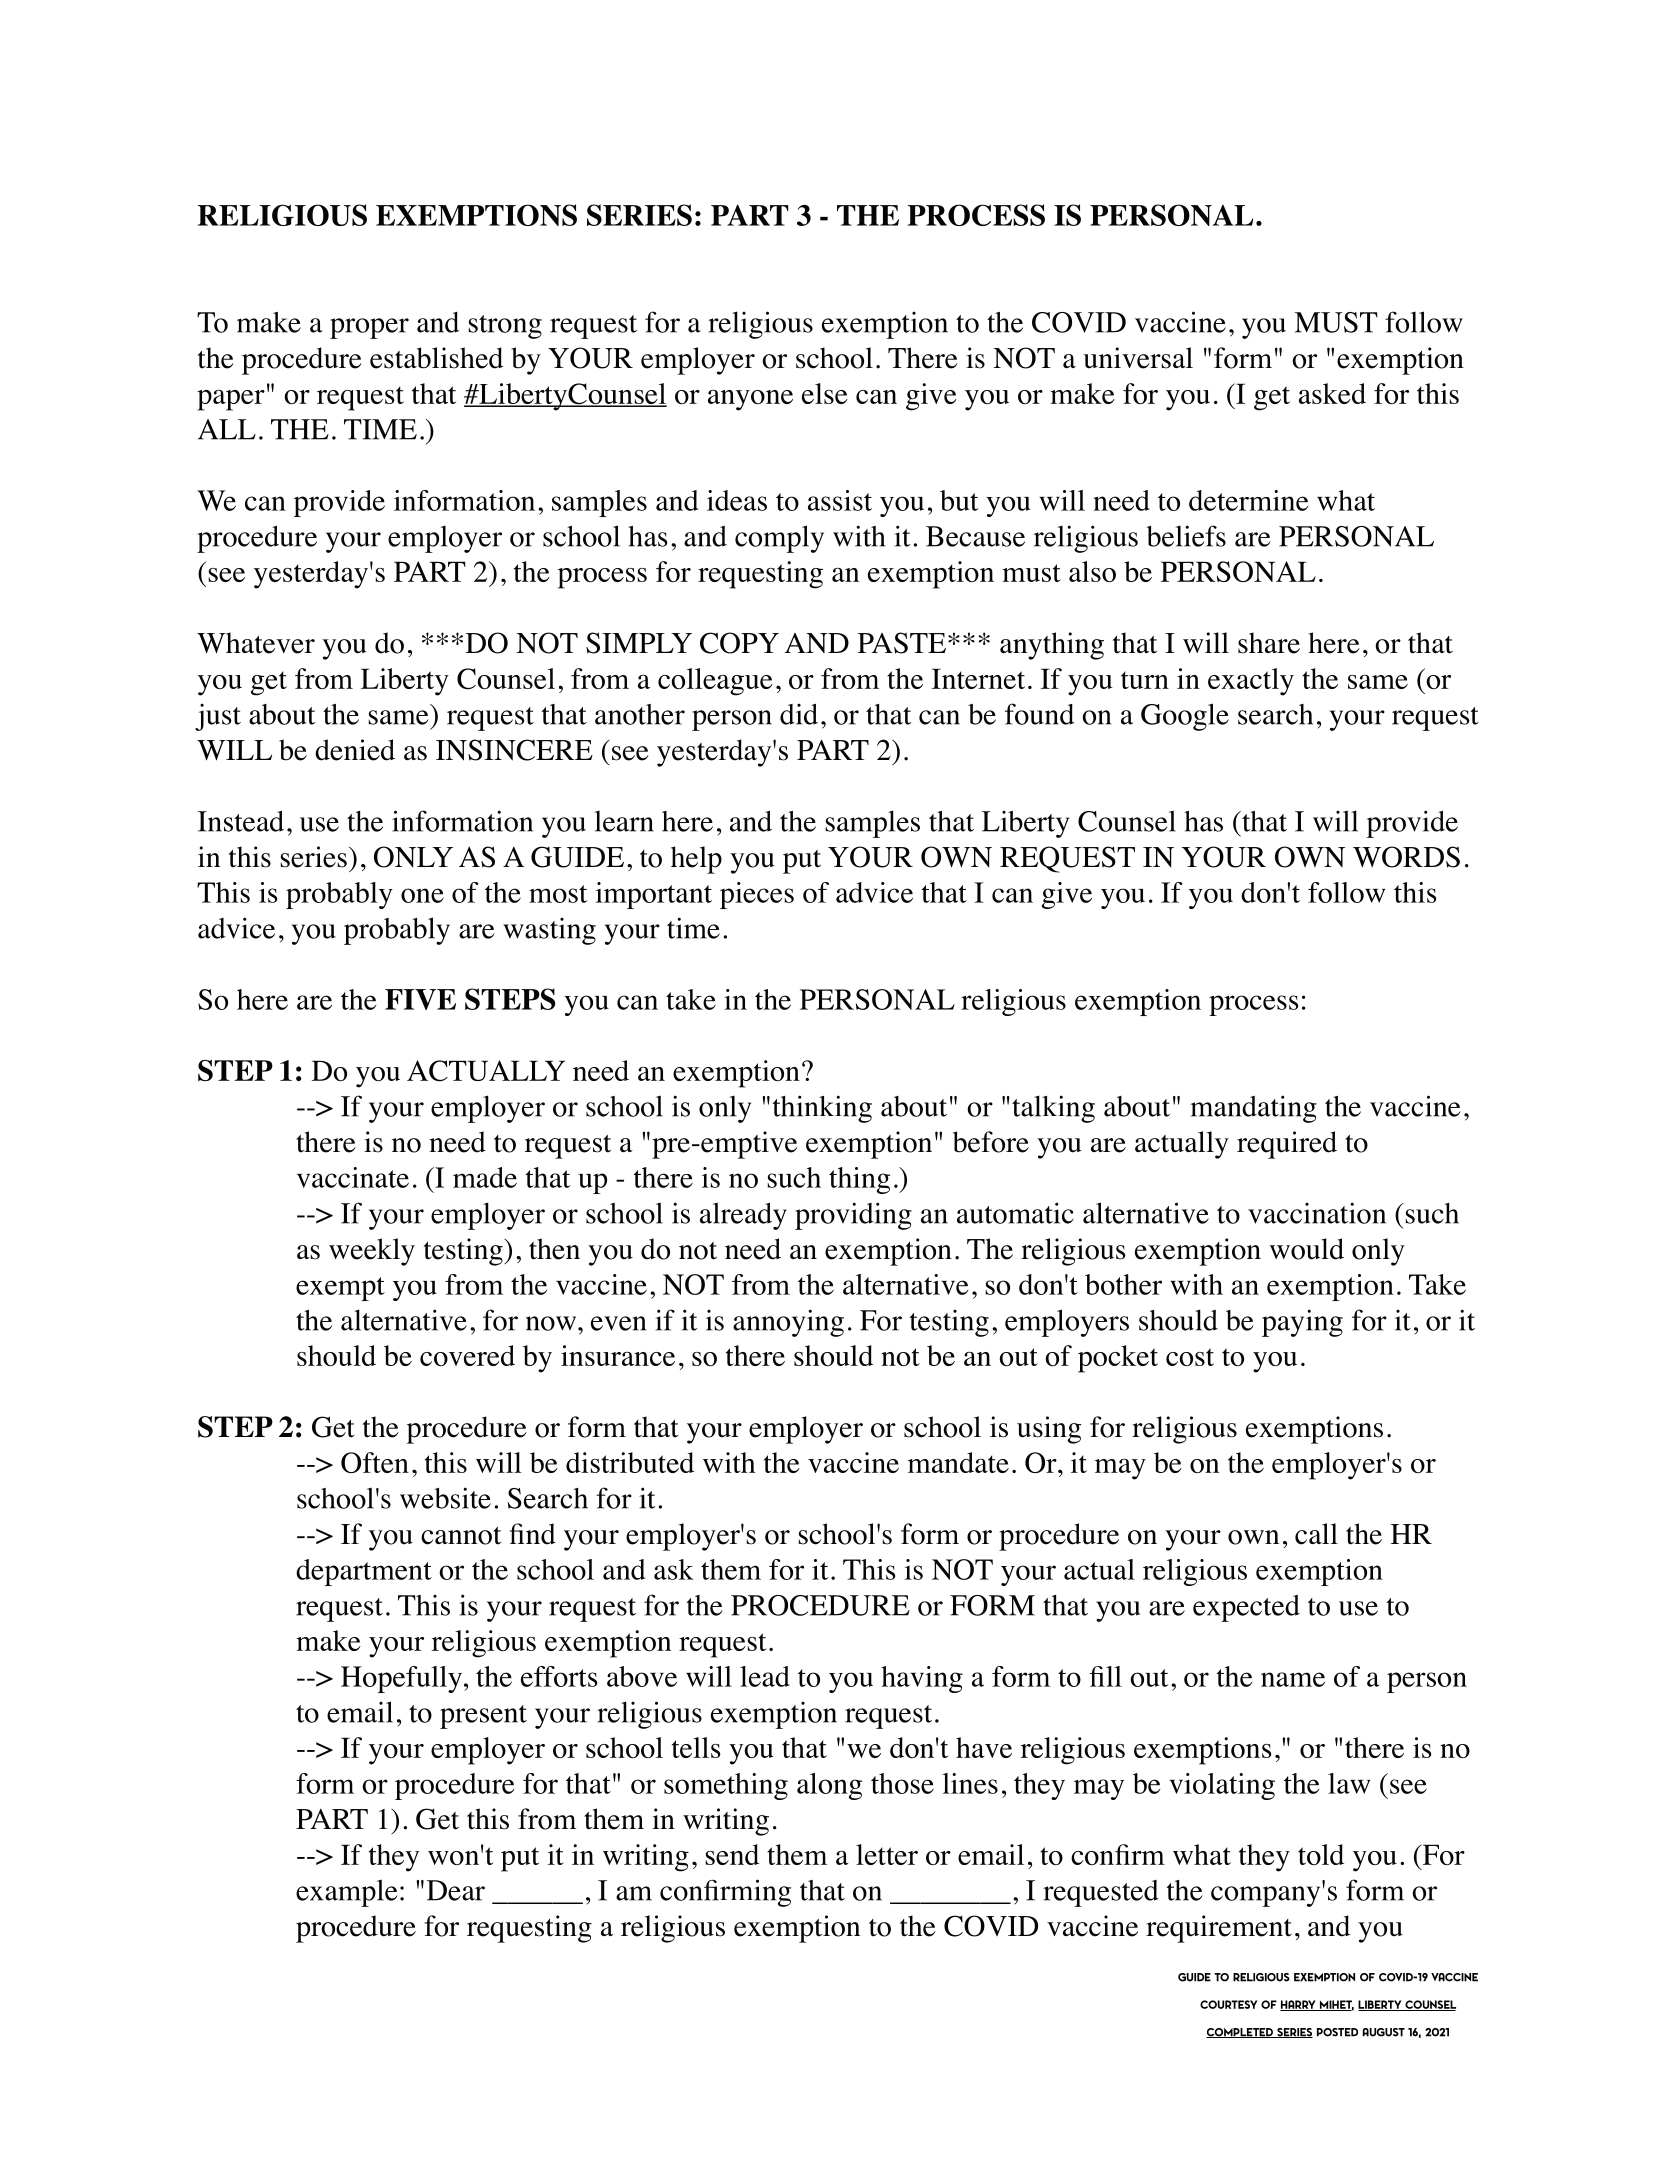 The height and width of the screenshot is (2171, 1677). Describe the element at coordinates (353, 1177) in the screenshot. I see `vaccinate` at that location.
